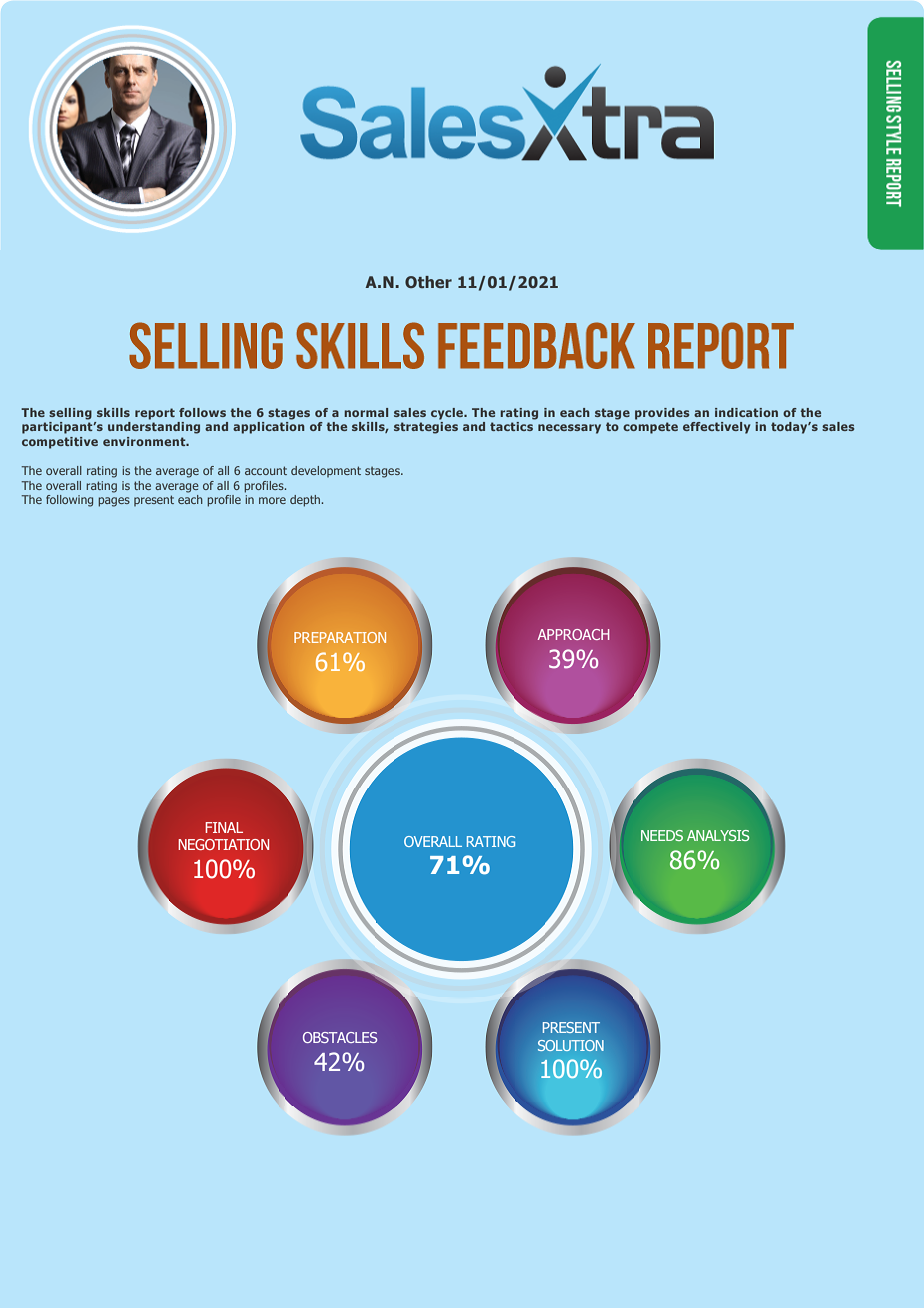  Describe the element at coordinates (573, 634) in the page. I see `APPROACH` at that location.
